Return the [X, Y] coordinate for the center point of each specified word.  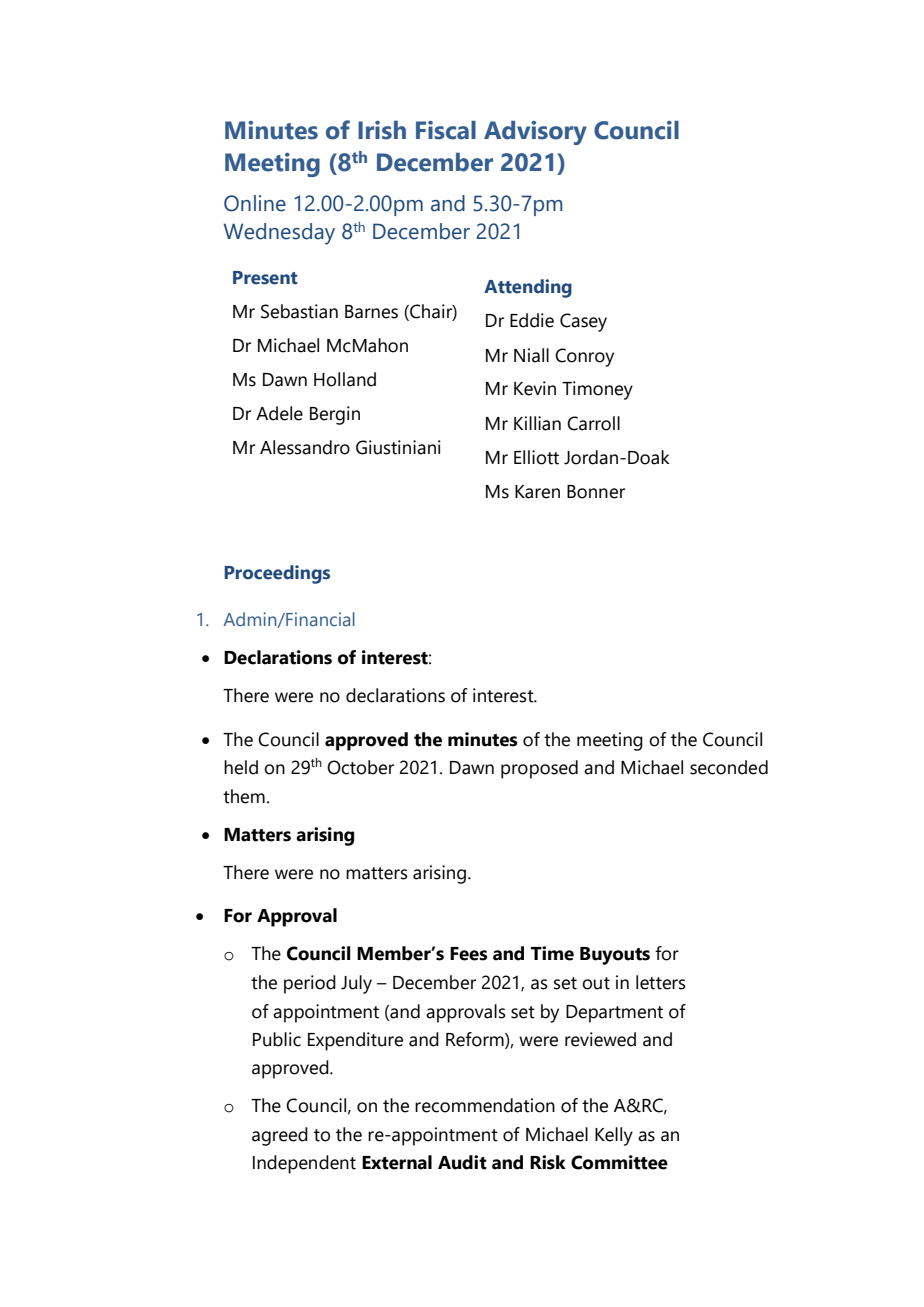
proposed [539, 769]
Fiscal [446, 130]
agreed [280, 1136]
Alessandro [305, 447]
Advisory [535, 133]
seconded [729, 767]
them [244, 796]
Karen [537, 492]
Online [255, 203]
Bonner [596, 492]
